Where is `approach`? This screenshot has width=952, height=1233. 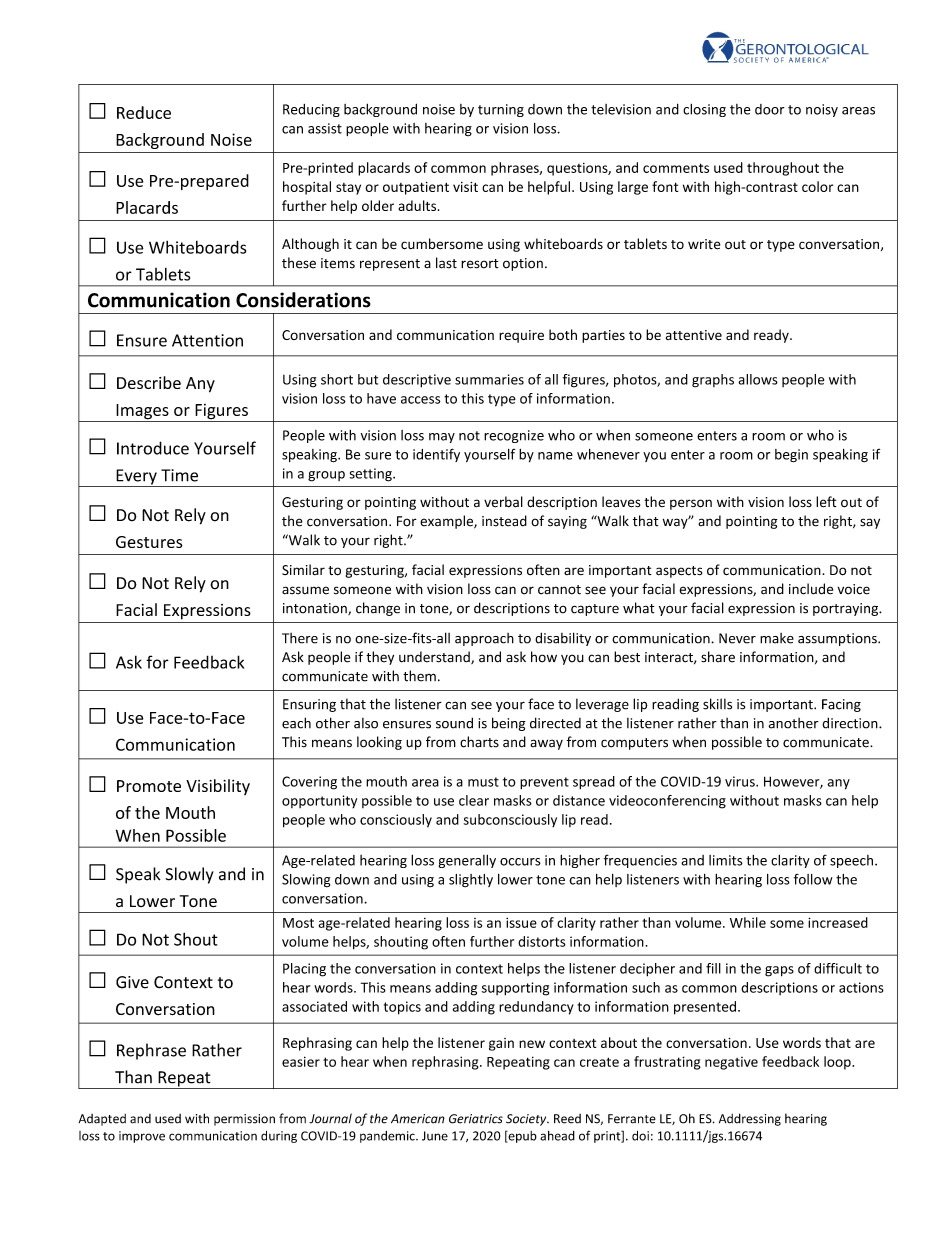
approach is located at coordinates (484, 639).
